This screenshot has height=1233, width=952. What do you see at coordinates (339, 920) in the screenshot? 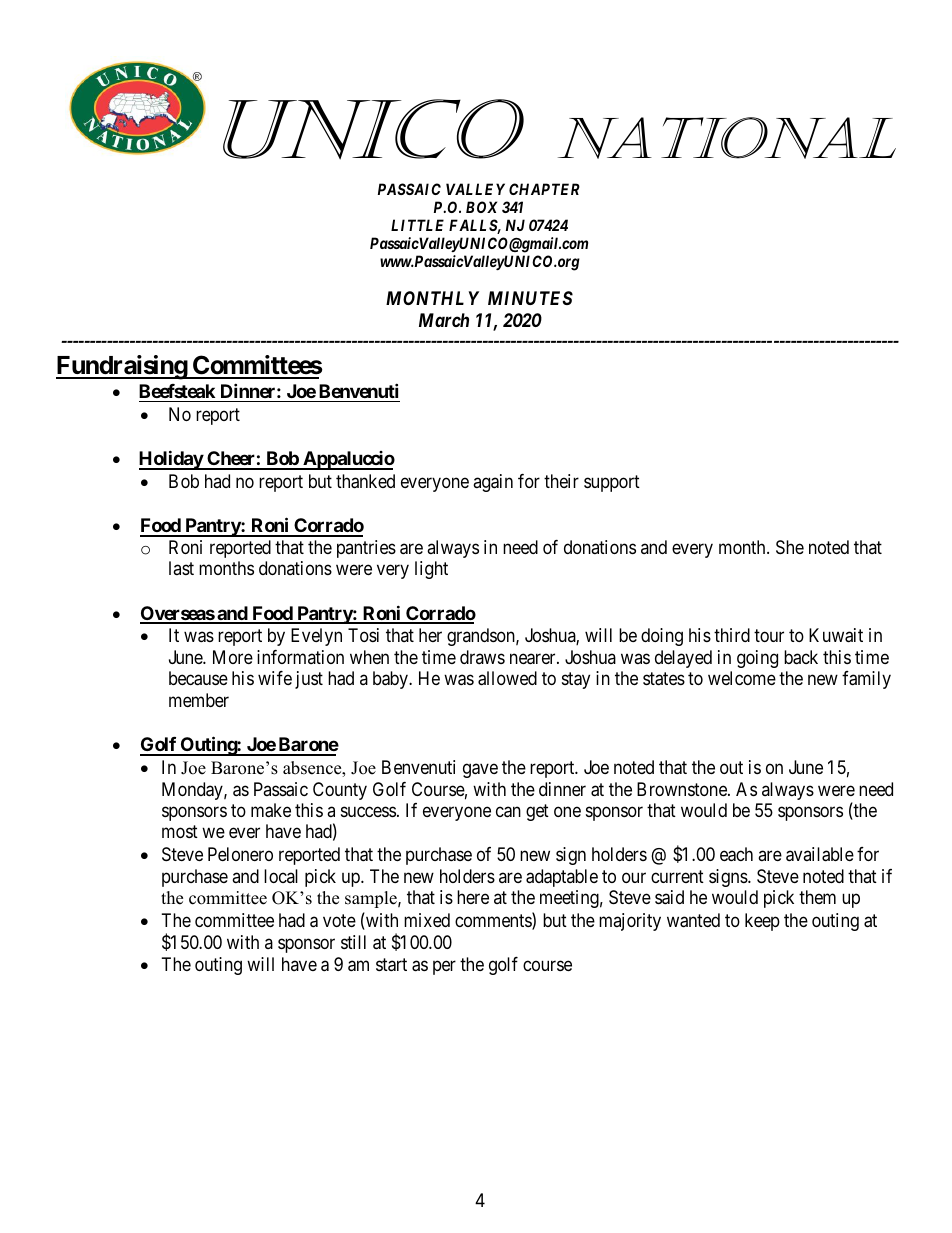
I see `vote` at bounding box center [339, 920].
